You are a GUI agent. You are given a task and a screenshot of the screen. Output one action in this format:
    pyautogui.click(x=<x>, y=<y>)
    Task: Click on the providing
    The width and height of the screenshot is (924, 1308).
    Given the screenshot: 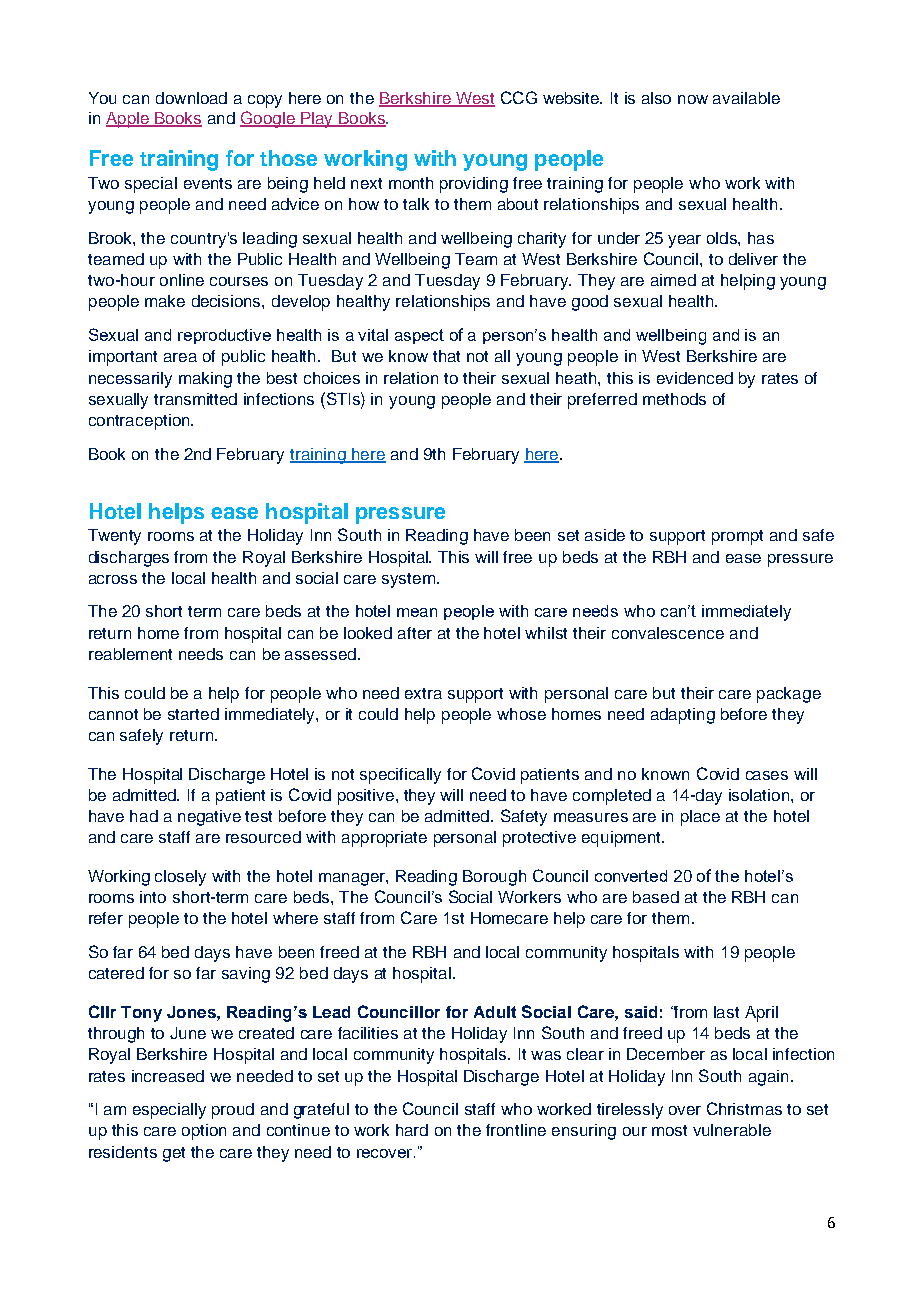 What is the action you would take?
    pyautogui.click(x=474, y=185)
